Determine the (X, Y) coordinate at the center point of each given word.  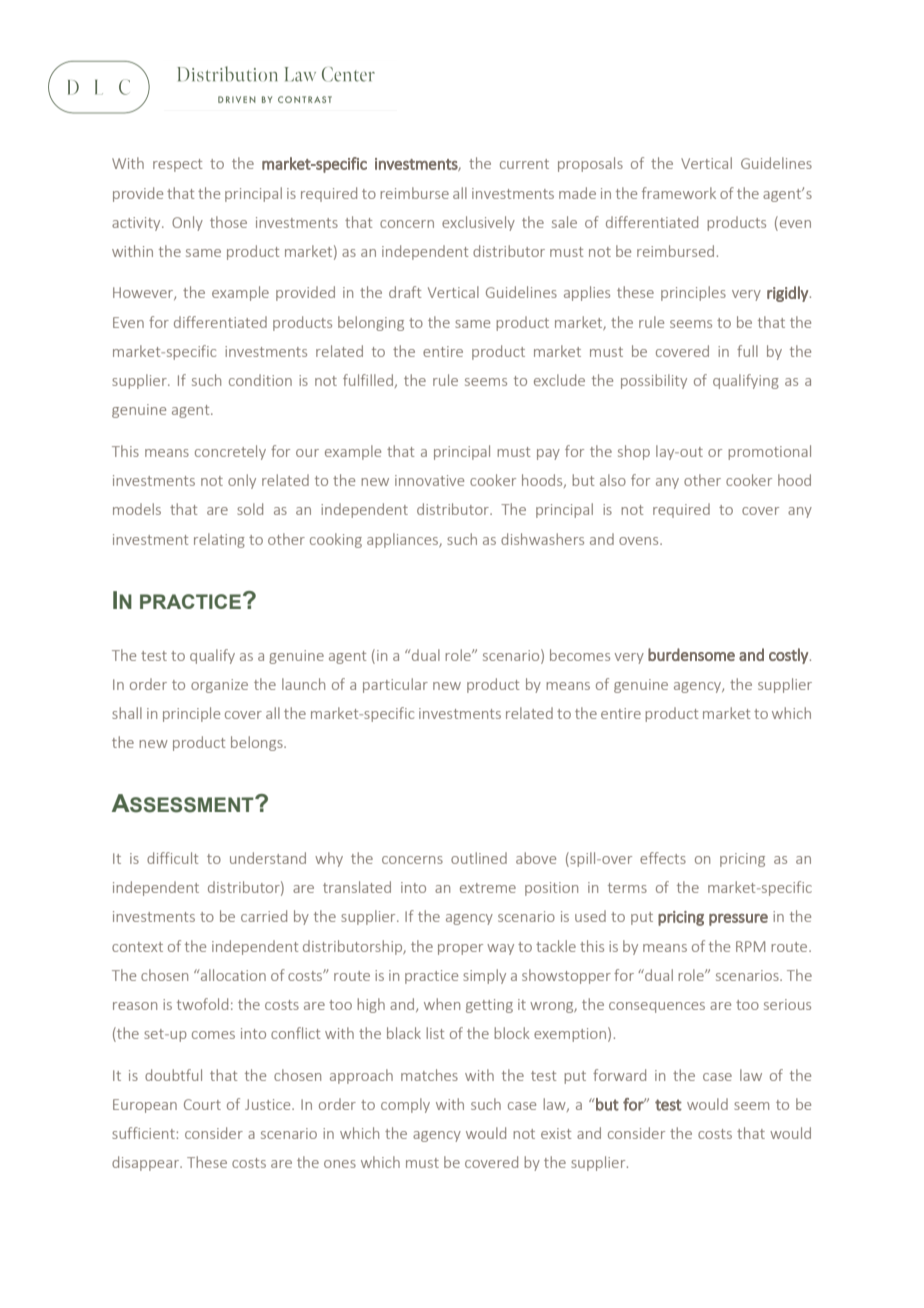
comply (405, 1105)
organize (219, 686)
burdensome (691, 654)
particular (395, 685)
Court (202, 1104)
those (228, 222)
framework (679, 193)
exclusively (478, 223)
